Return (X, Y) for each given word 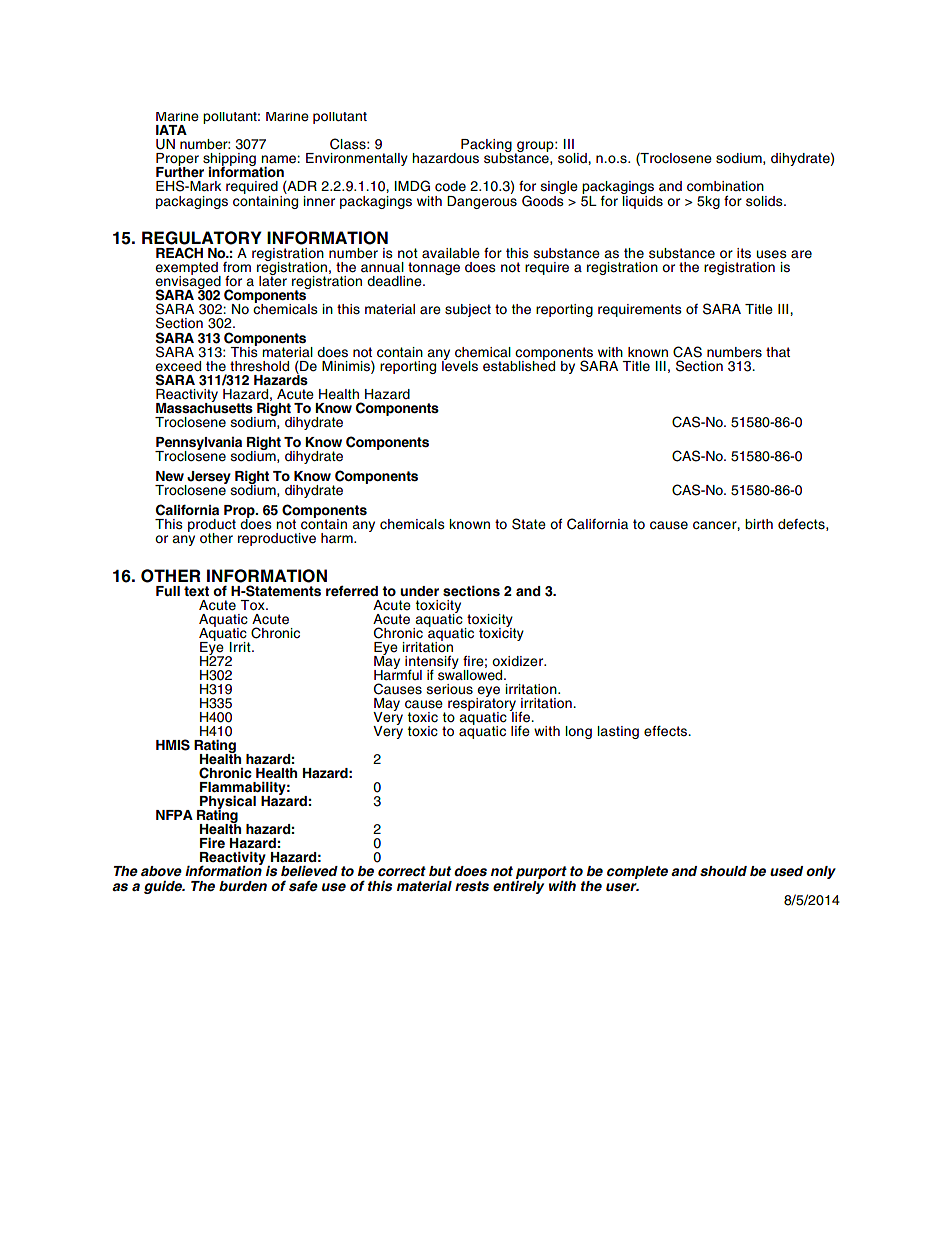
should (723, 871)
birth (759, 524)
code (450, 186)
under (419, 591)
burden (243, 886)
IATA (171, 130)
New (170, 476)
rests (472, 886)
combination (725, 186)
